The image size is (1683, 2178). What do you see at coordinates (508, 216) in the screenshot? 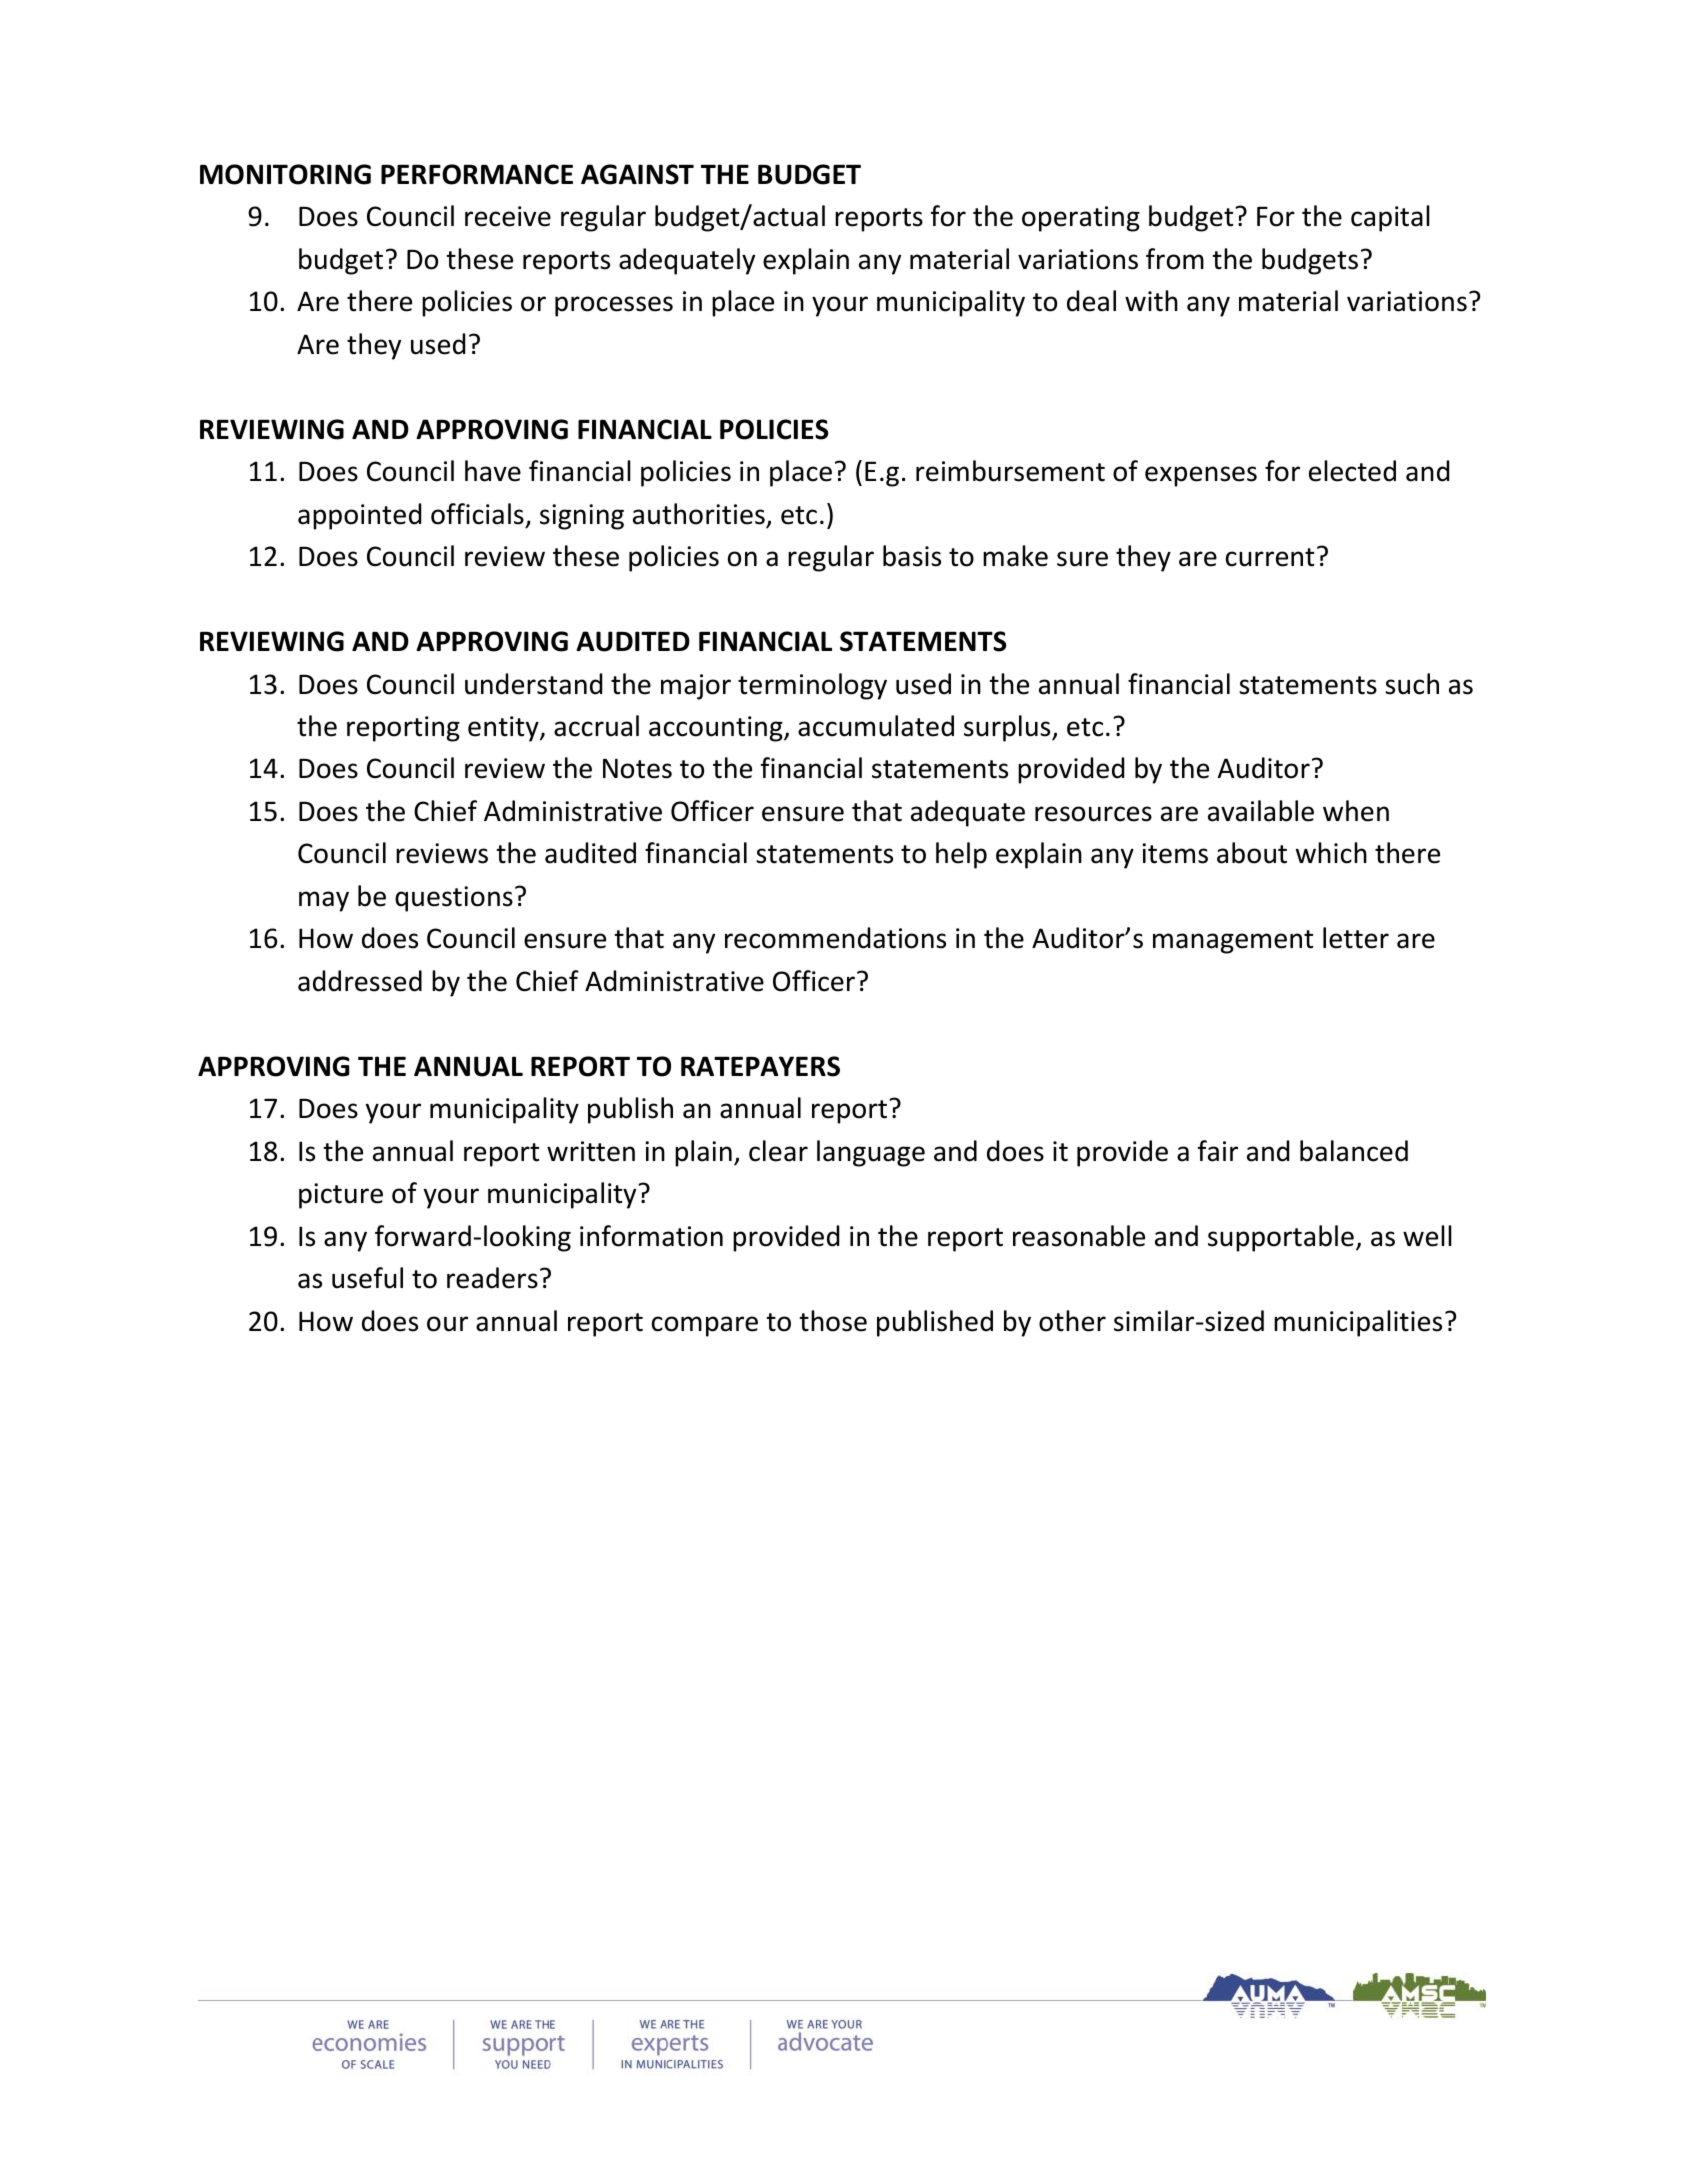
I see `receive` at bounding box center [508, 216].
